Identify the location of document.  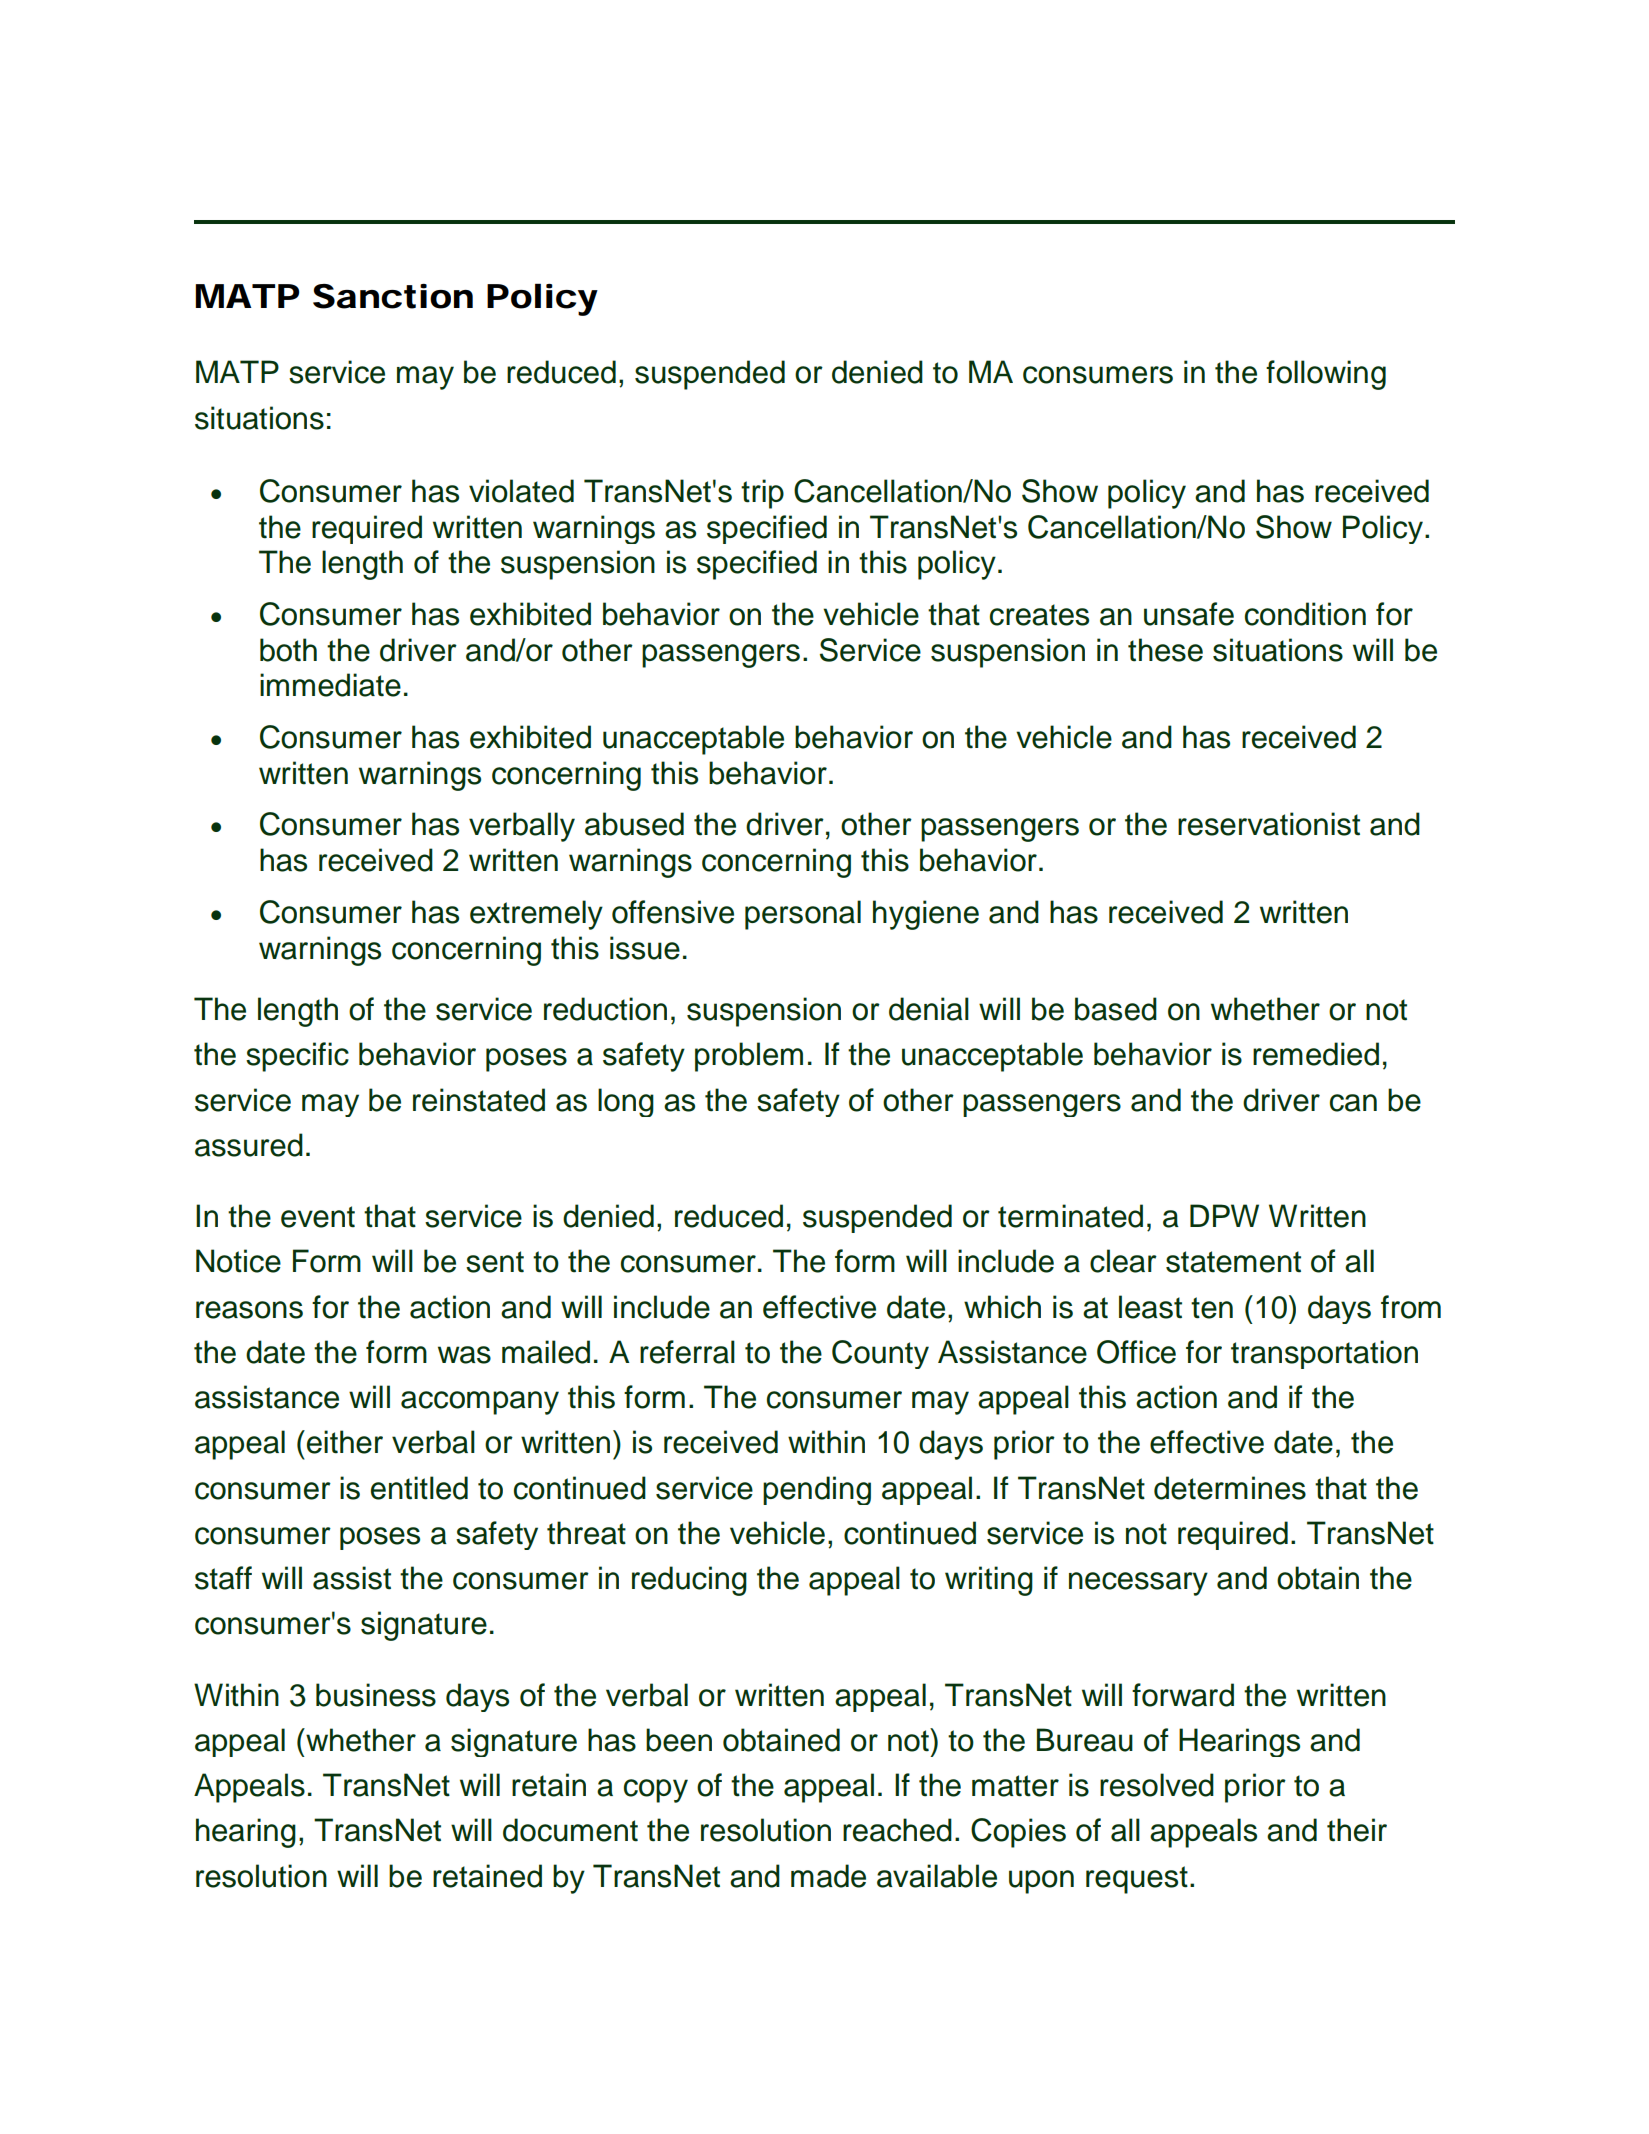
(570, 1830).
